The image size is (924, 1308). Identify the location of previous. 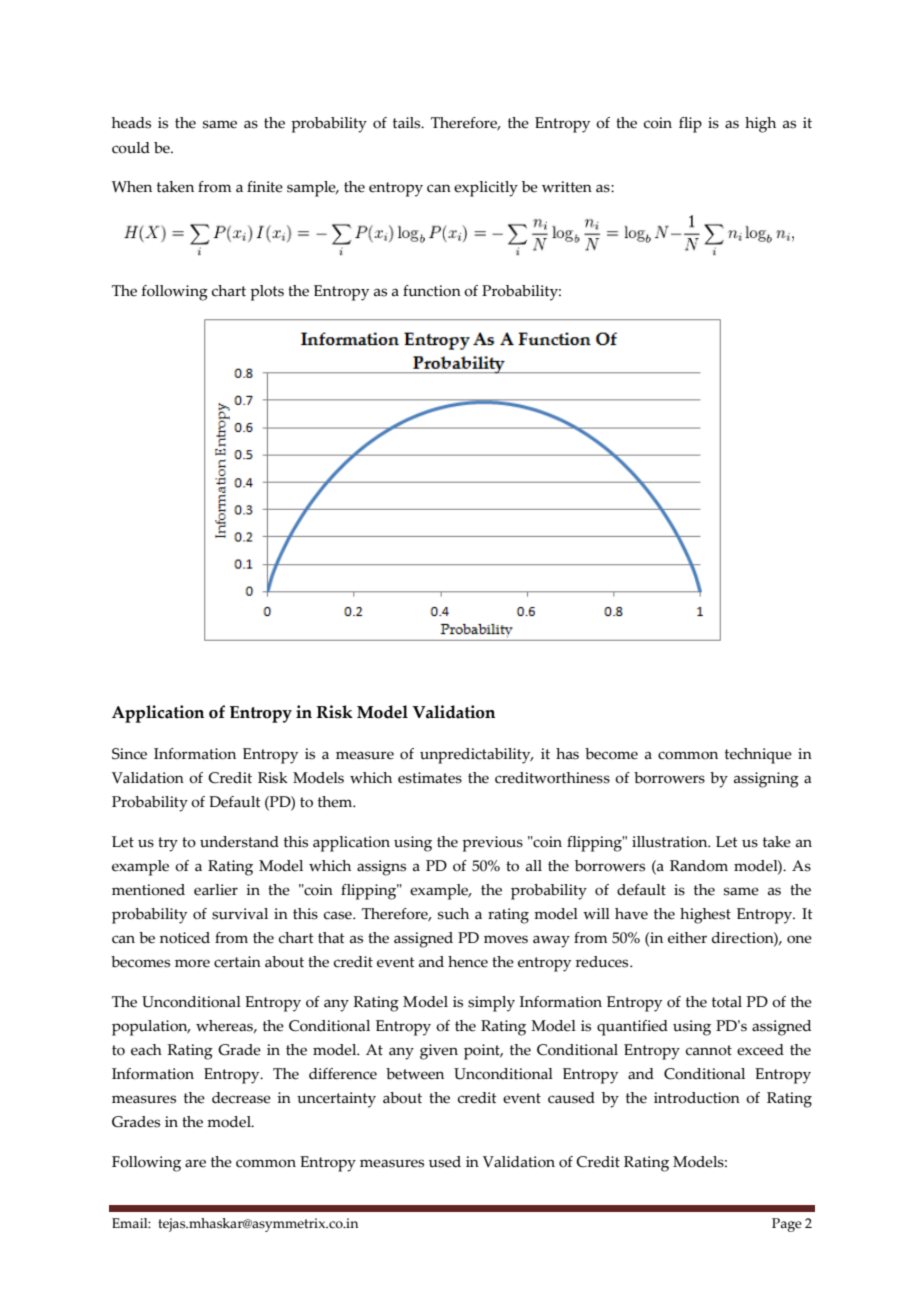
(492, 844).
